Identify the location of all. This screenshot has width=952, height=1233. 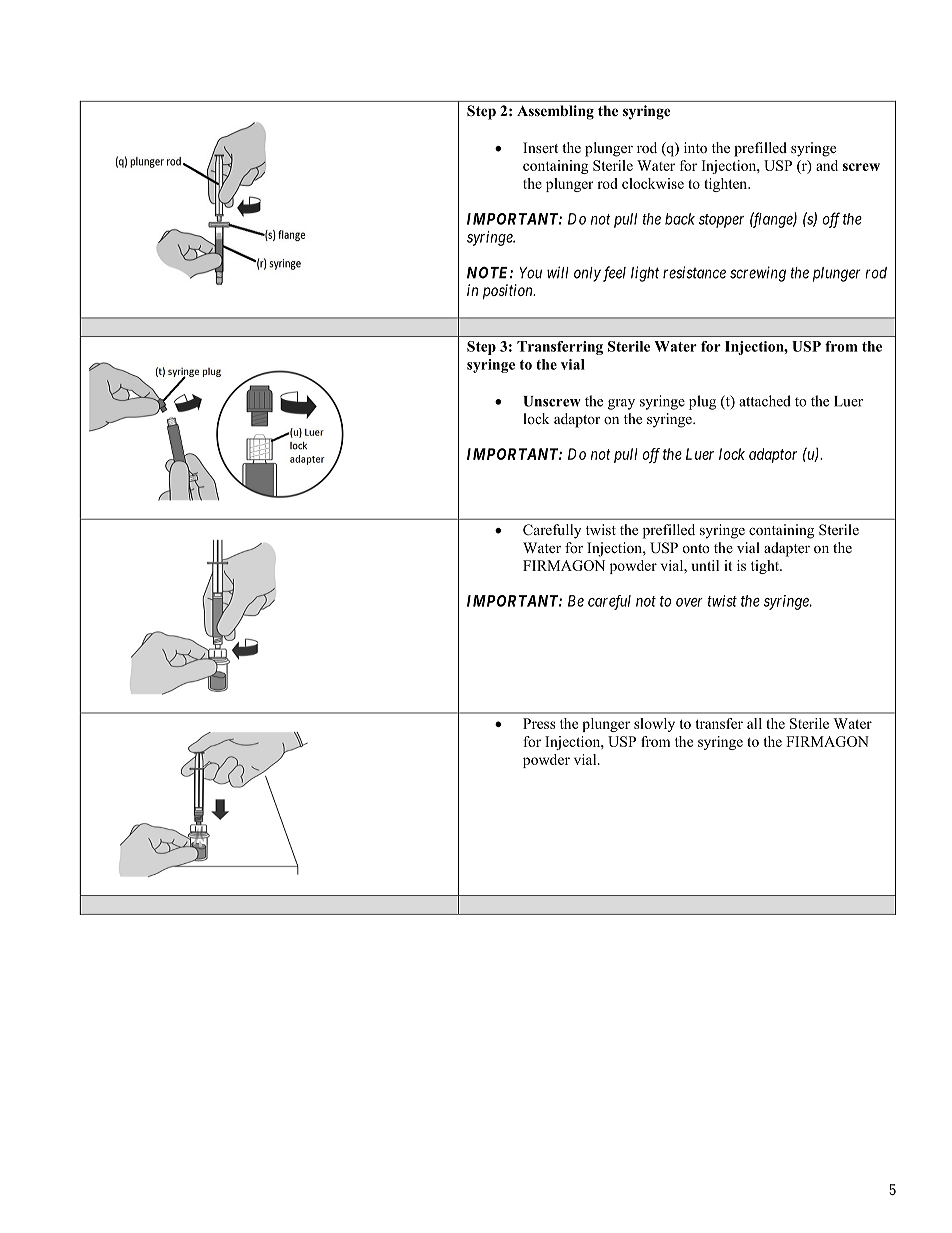
(754, 723).
